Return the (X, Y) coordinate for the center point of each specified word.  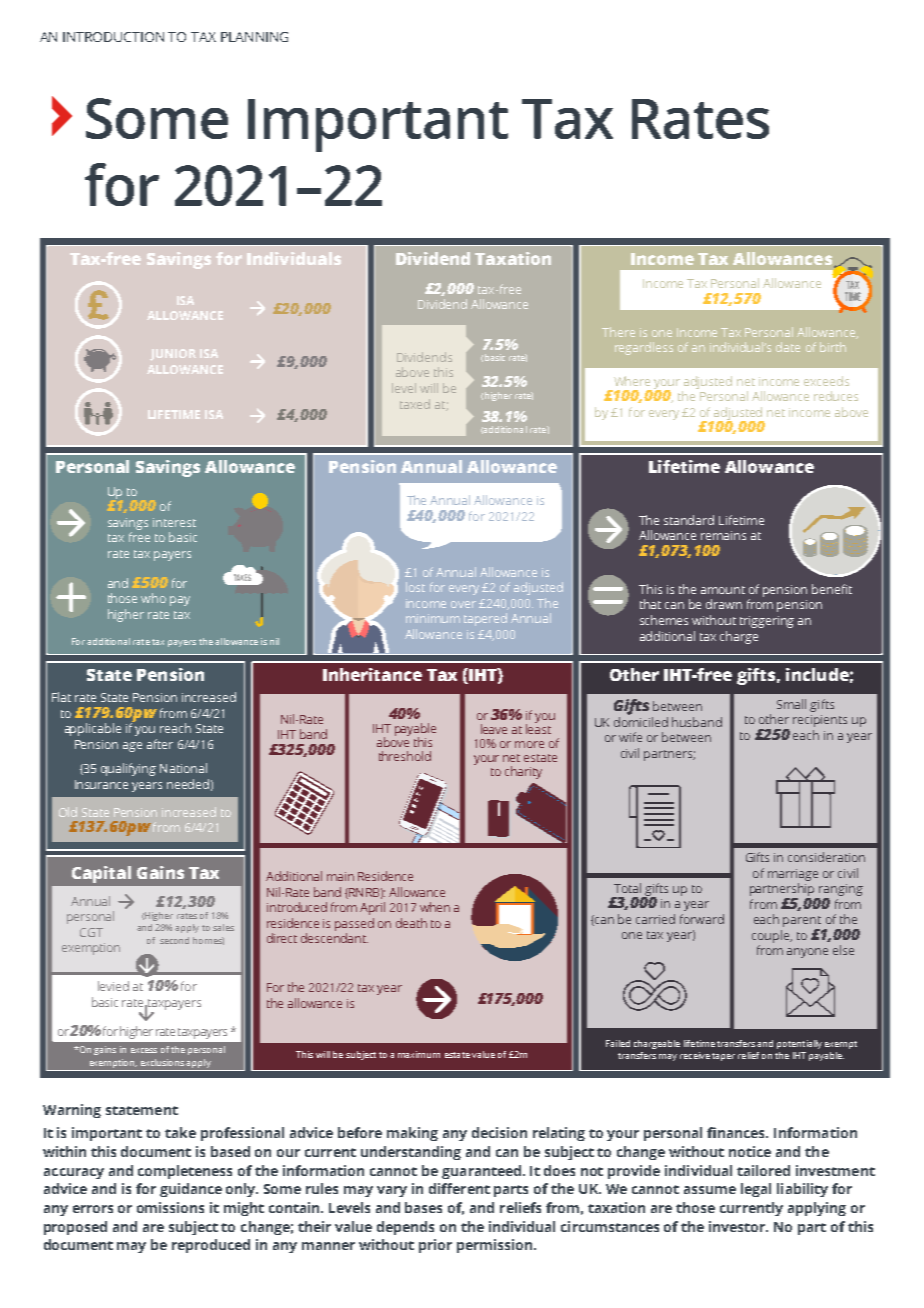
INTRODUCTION (113, 37)
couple (772, 936)
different (459, 1188)
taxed (415, 404)
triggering (767, 622)
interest (174, 522)
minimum (433, 618)
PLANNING (254, 37)
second (174, 940)
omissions (170, 1207)
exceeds (826, 381)
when (435, 907)
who (153, 598)
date (788, 347)
